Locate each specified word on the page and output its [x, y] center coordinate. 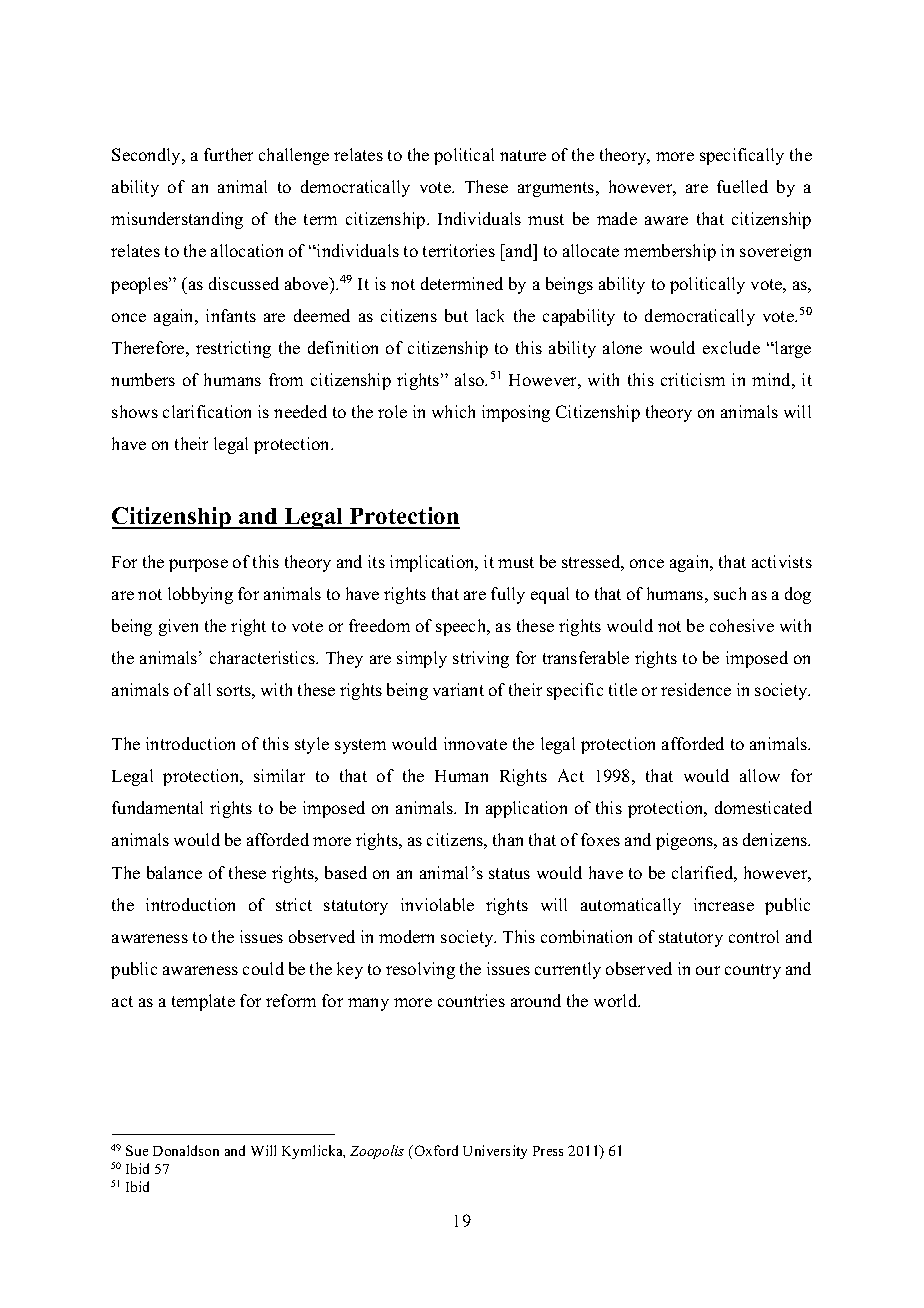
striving [481, 659]
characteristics [263, 657]
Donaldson [186, 1150]
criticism [693, 379]
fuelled [742, 186]
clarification [207, 411]
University [495, 1152]
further [228, 154]
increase [724, 904]
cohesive [742, 625]
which [453, 411]
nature [523, 155]
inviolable [437, 904]
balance [174, 872]
